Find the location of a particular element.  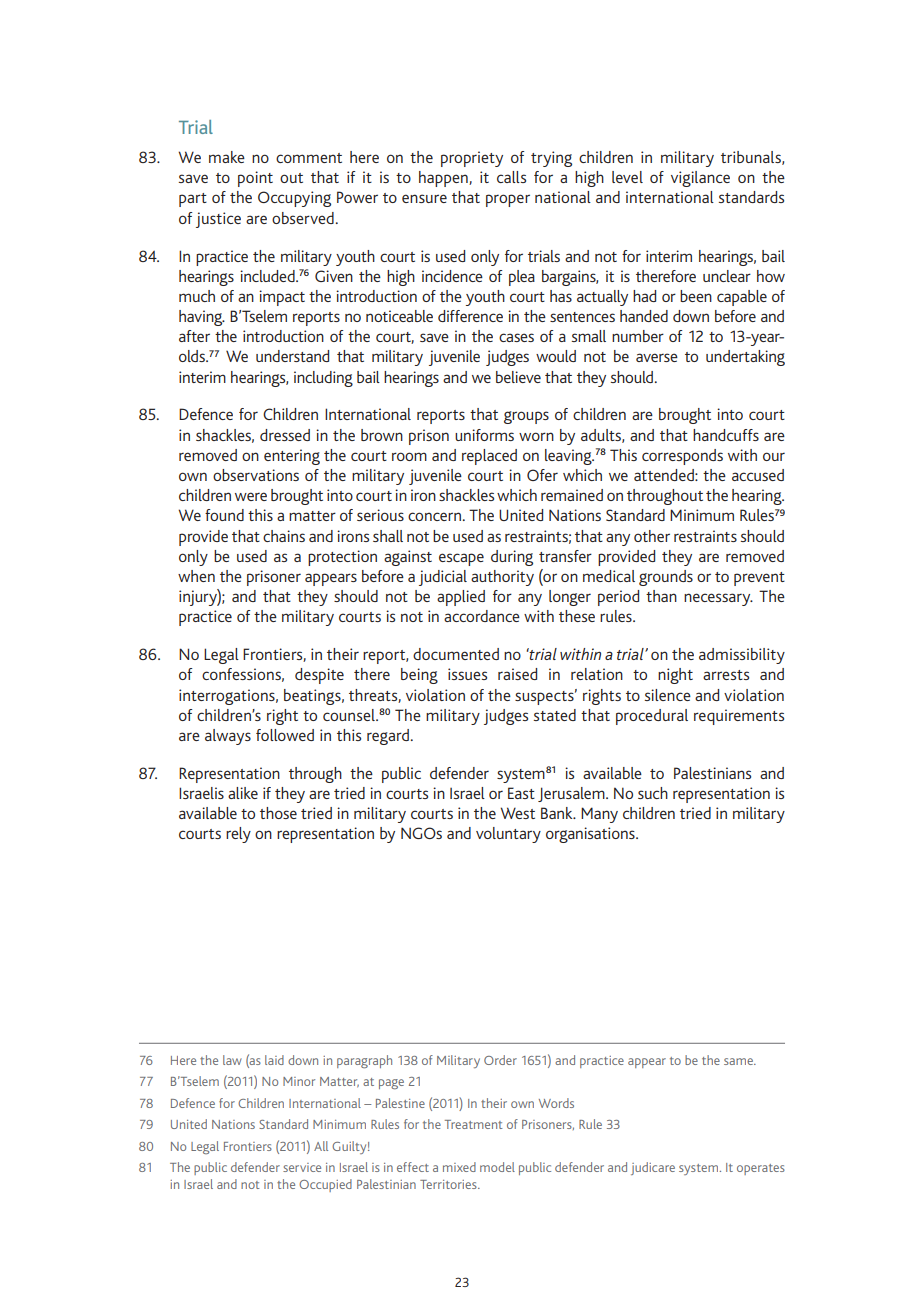

point is located at coordinates (255, 179).
